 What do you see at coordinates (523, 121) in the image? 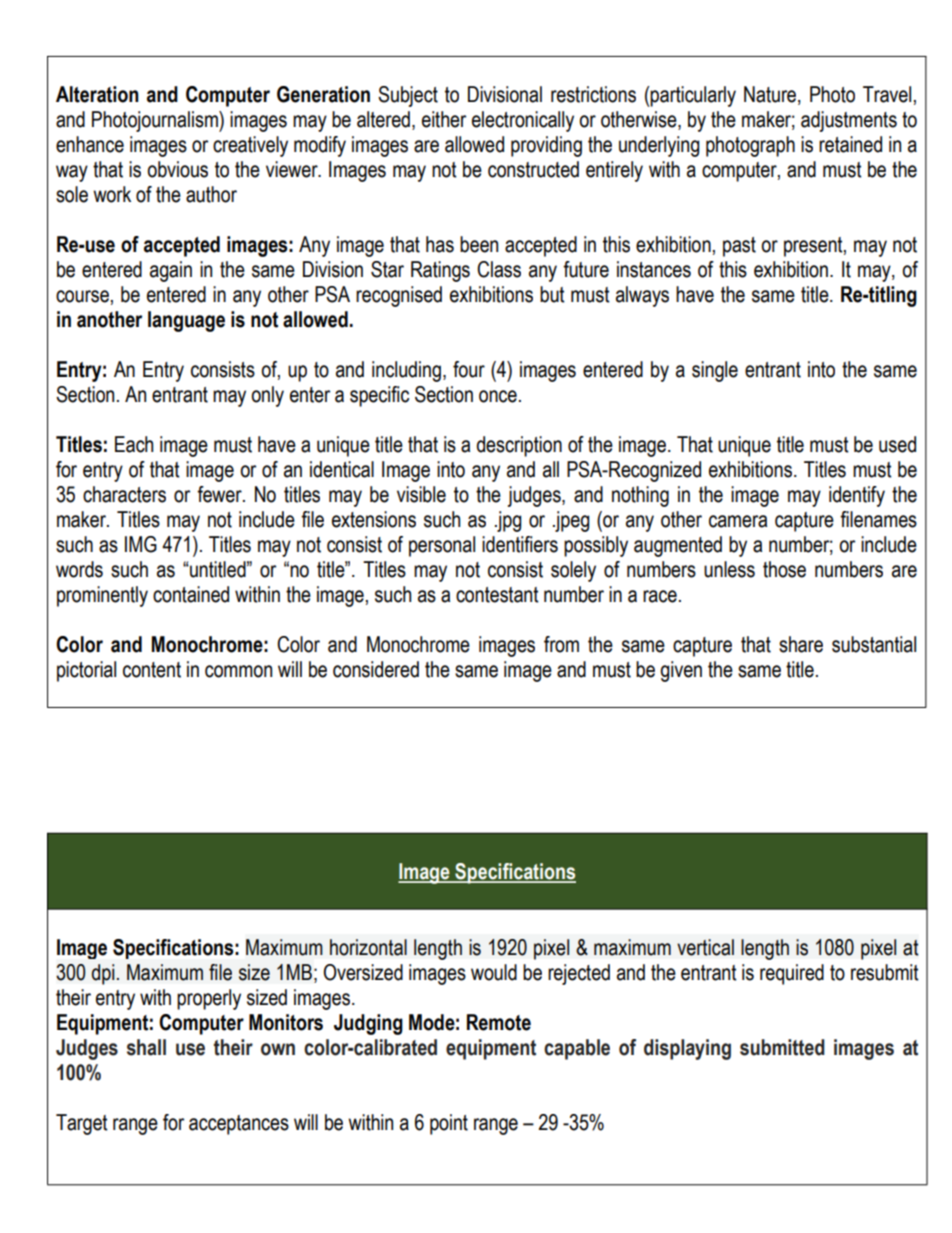
I see `electronically` at bounding box center [523, 121].
